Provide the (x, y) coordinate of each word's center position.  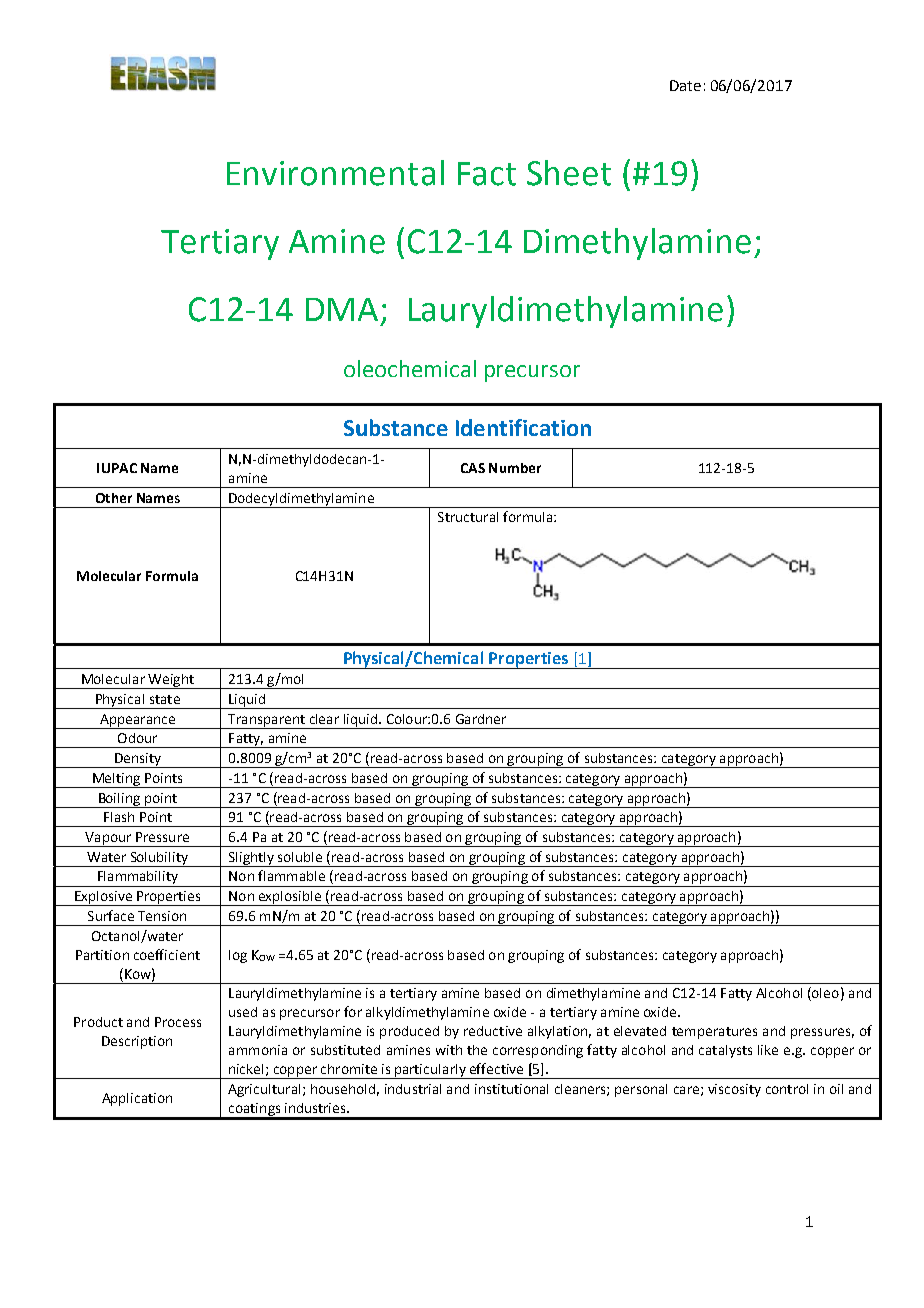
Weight (171, 681)
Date (685, 85)
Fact (487, 174)
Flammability (138, 879)
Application (137, 1099)
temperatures (714, 1033)
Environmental (335, 173)
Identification (523, 427)
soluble (300, 857)
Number (515, 468)
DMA (342, 309)
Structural (468, 517)
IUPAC (117, 468)
